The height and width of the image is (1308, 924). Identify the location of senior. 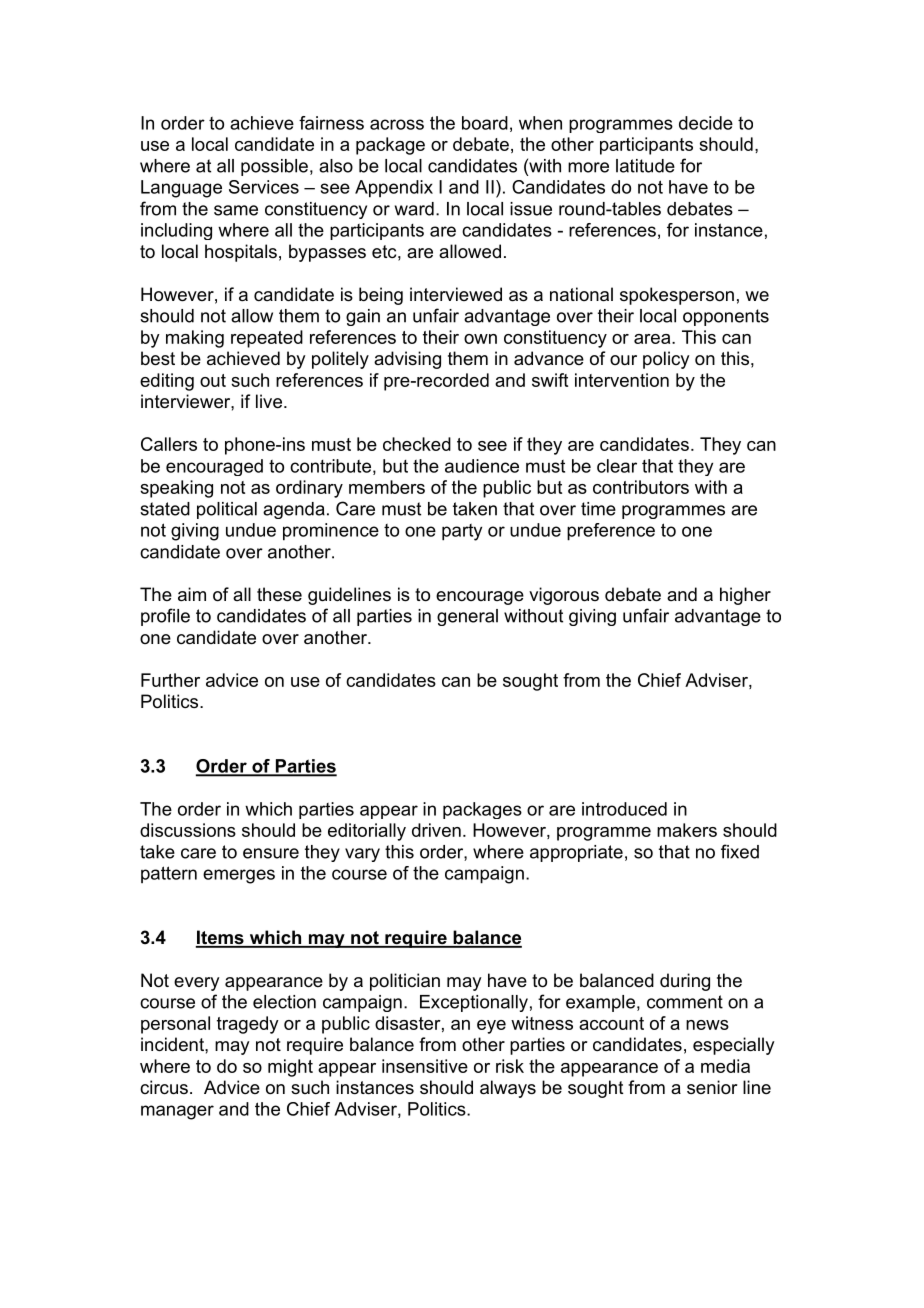
(712, 1087).
